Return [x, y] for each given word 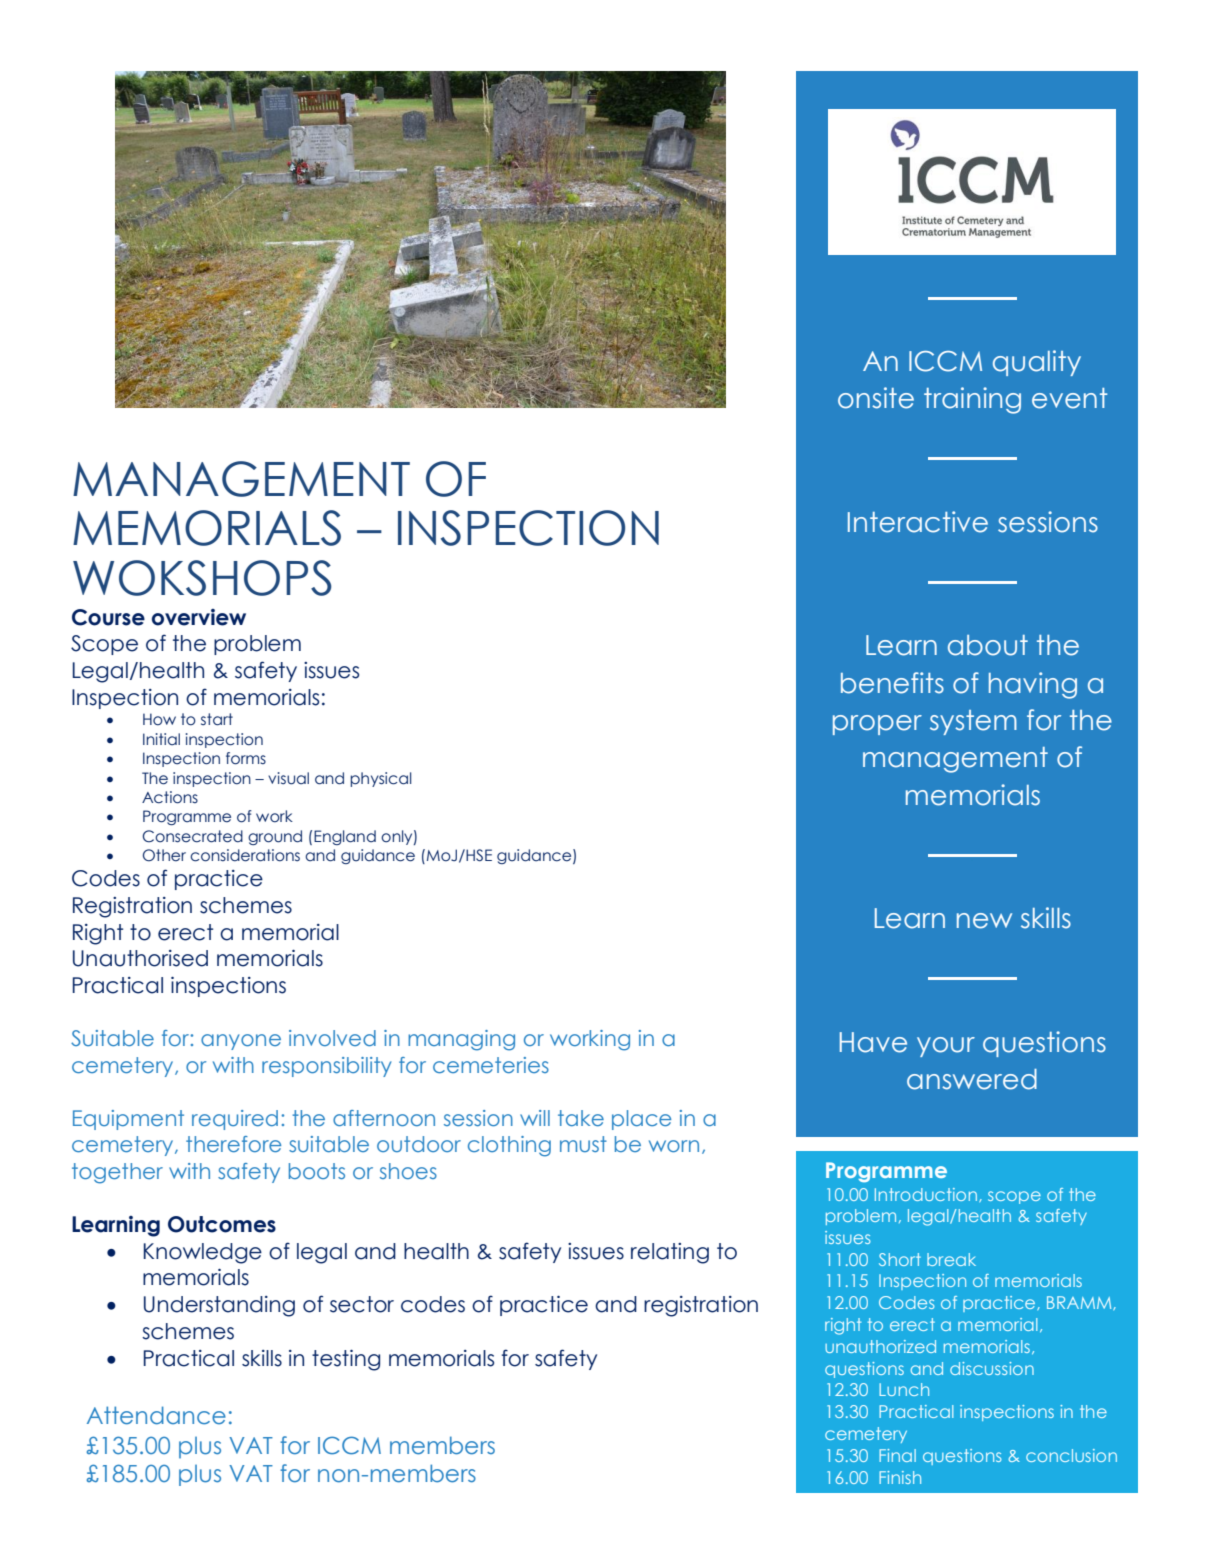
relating [670, 1253]
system [973, 722]
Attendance [156, 1415]
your [946, 1047]
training [972, 400]
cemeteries [491, 1065]
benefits [892, 683]
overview [199, 617]
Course [108, 617]
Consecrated [192, 836]
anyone [241, 1042]
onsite [876, 398]
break [951, 1259]
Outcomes [222, 1224]
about [988, 645]
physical [381, 779]
